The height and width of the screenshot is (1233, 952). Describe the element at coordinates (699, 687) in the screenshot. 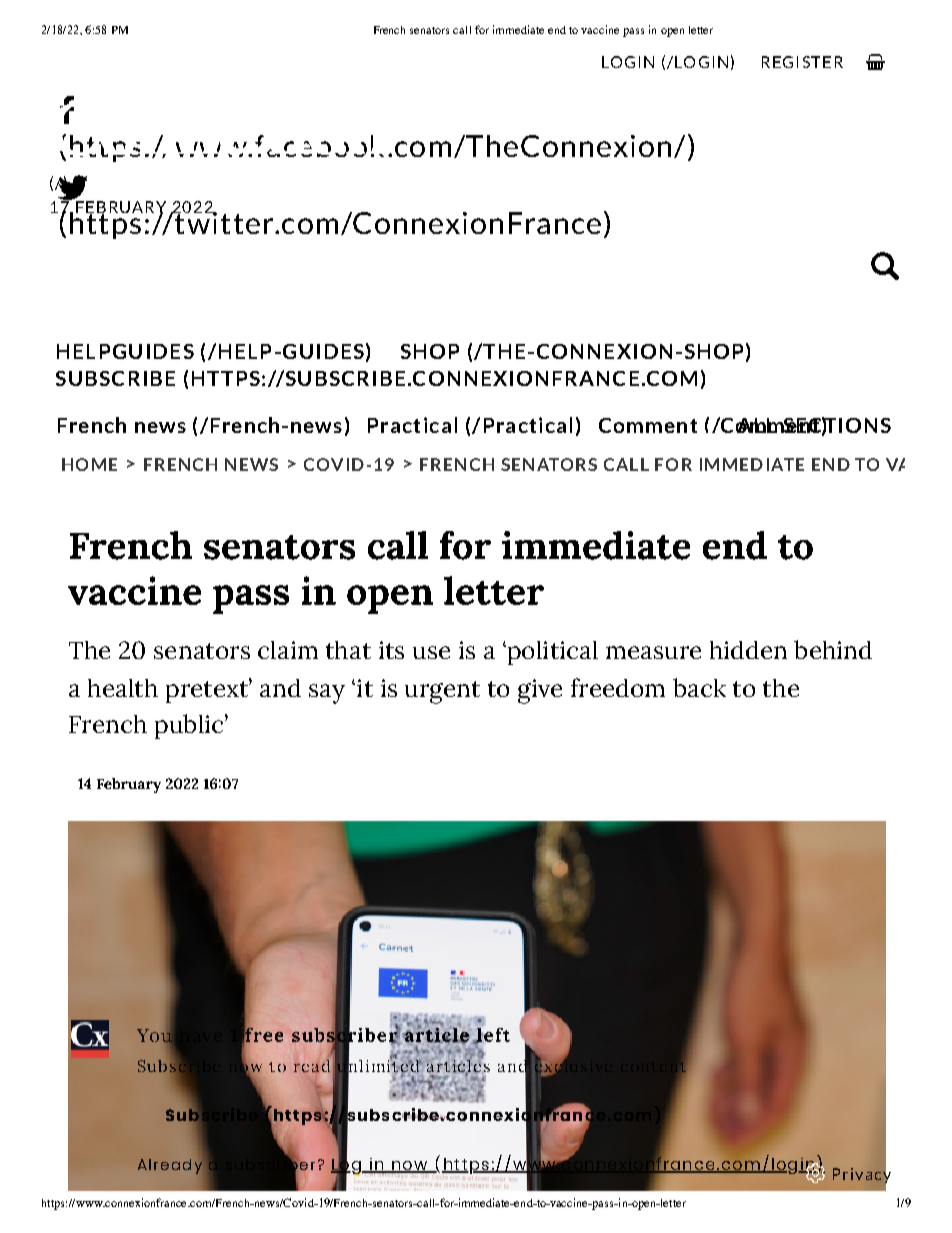

I see `back` at that location.
